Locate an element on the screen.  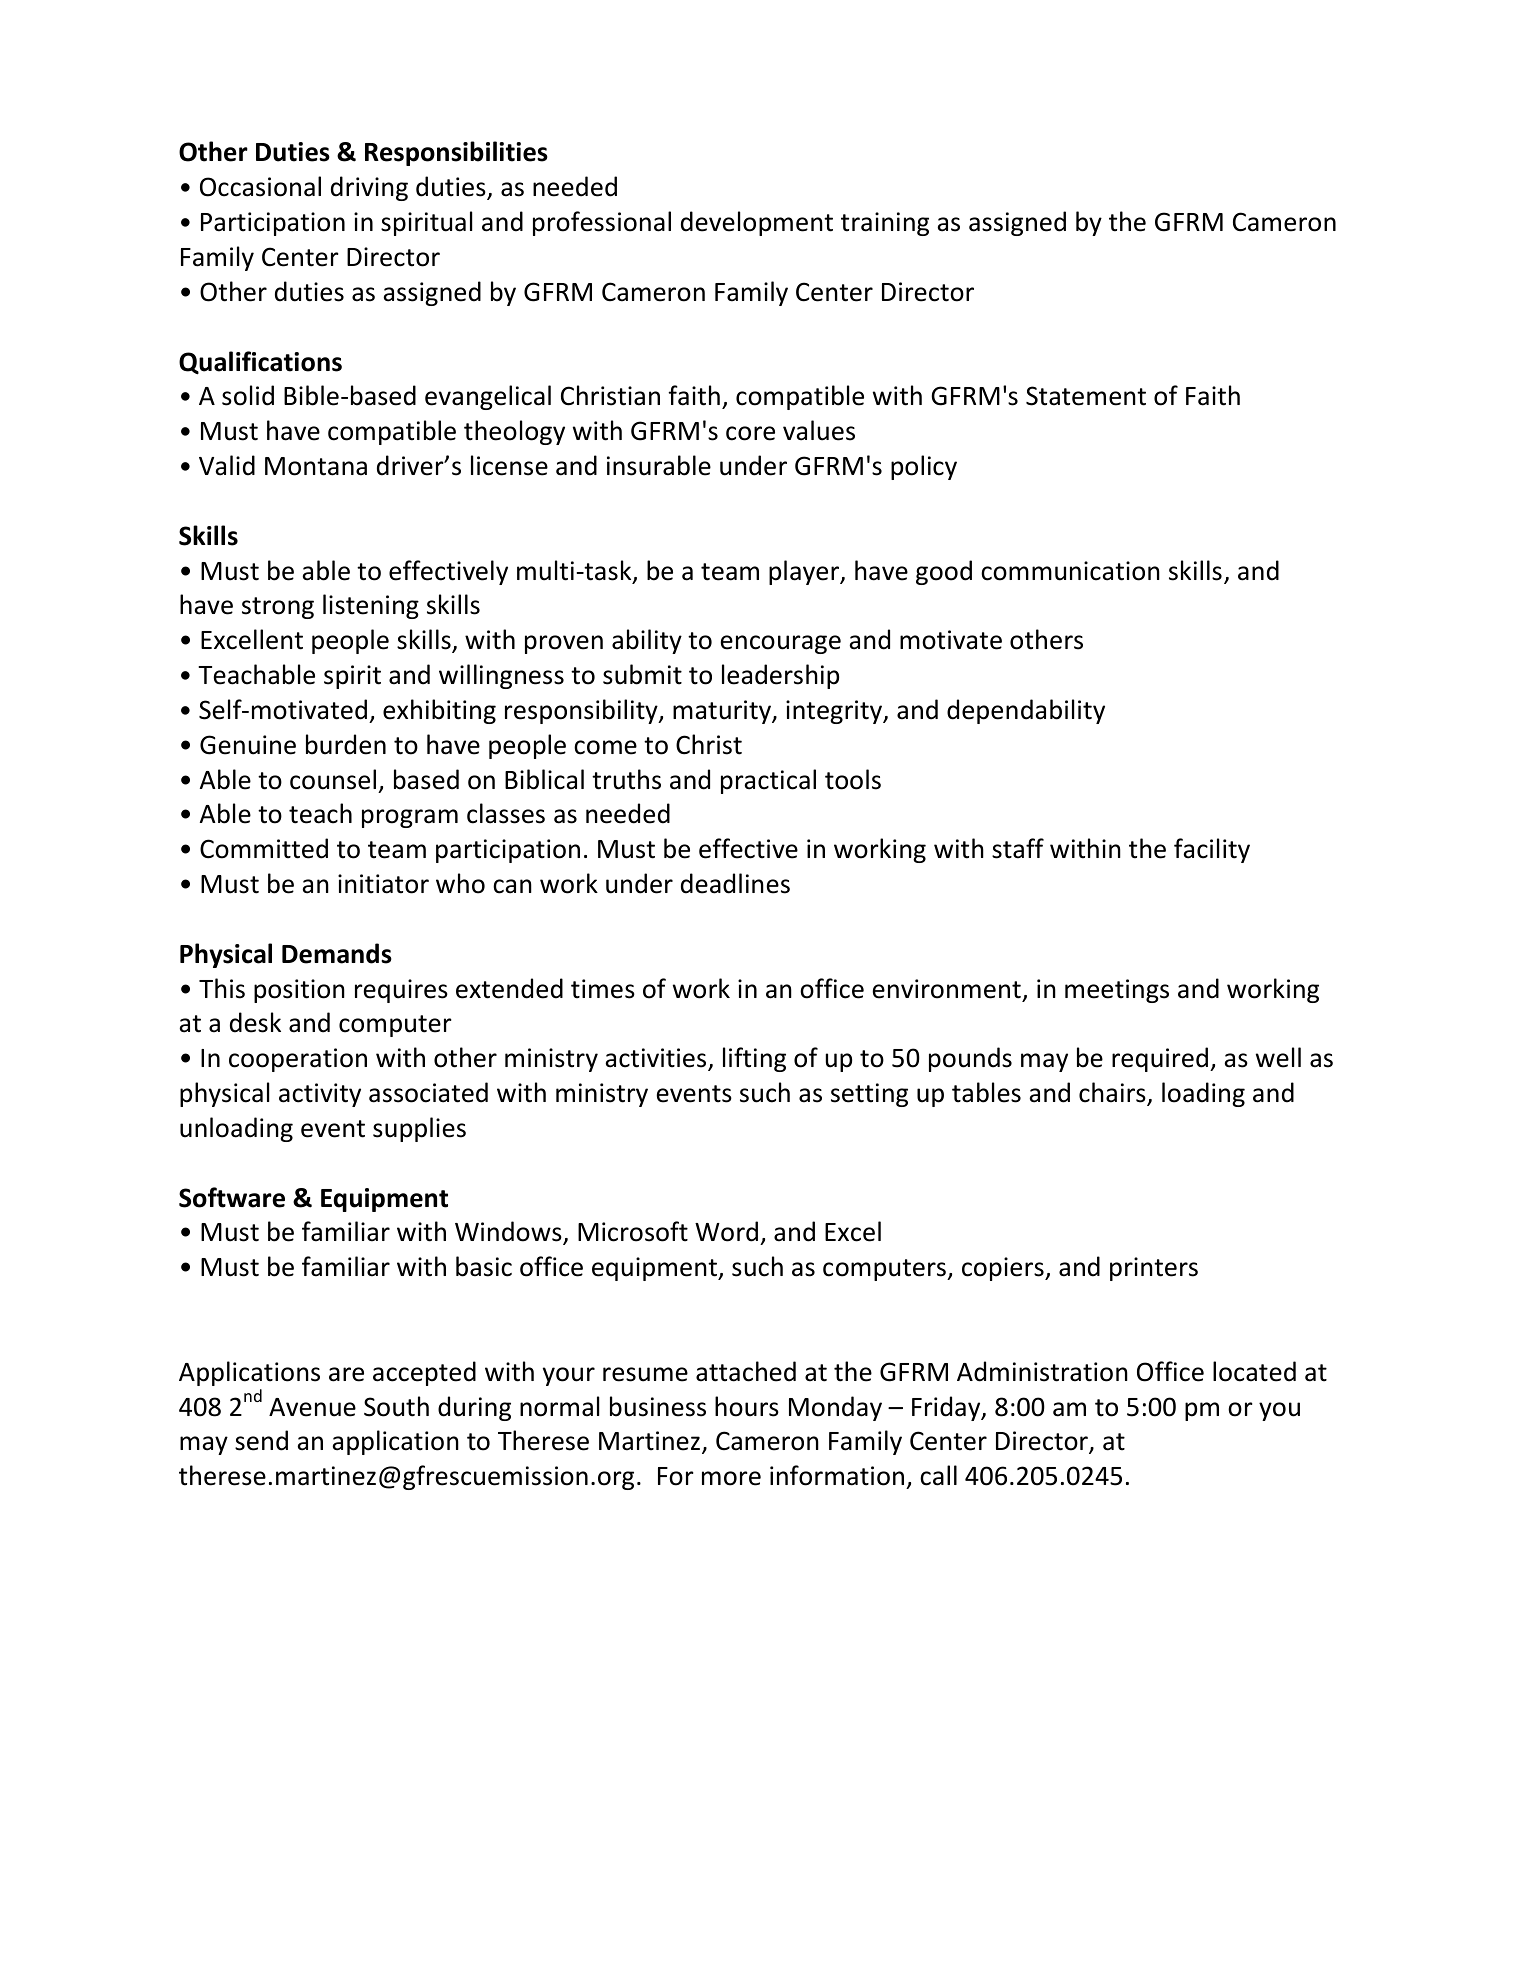
chairs is located at coordinates (1113, 1093).
